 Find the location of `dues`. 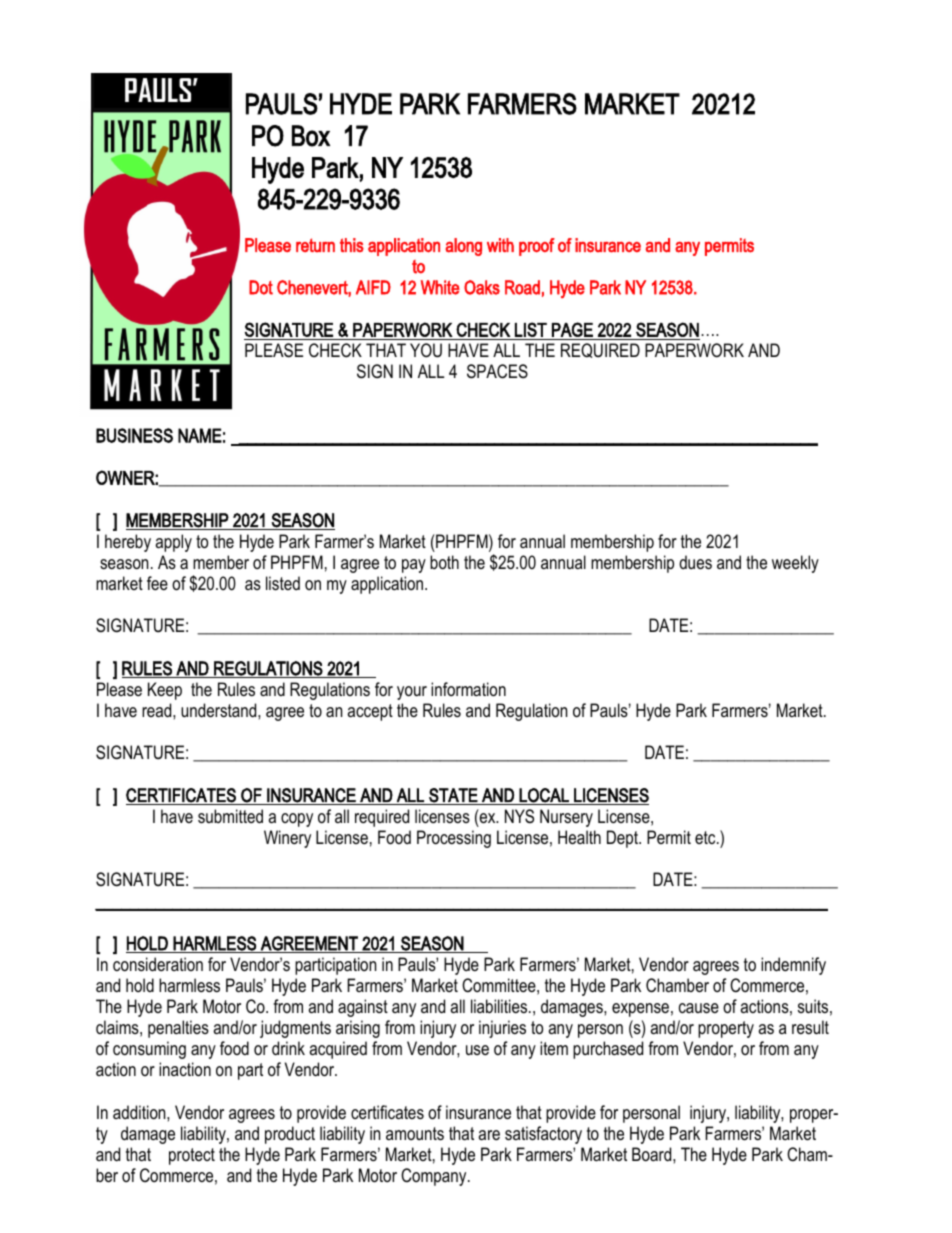

dues is located at coordinates (695, 562).
